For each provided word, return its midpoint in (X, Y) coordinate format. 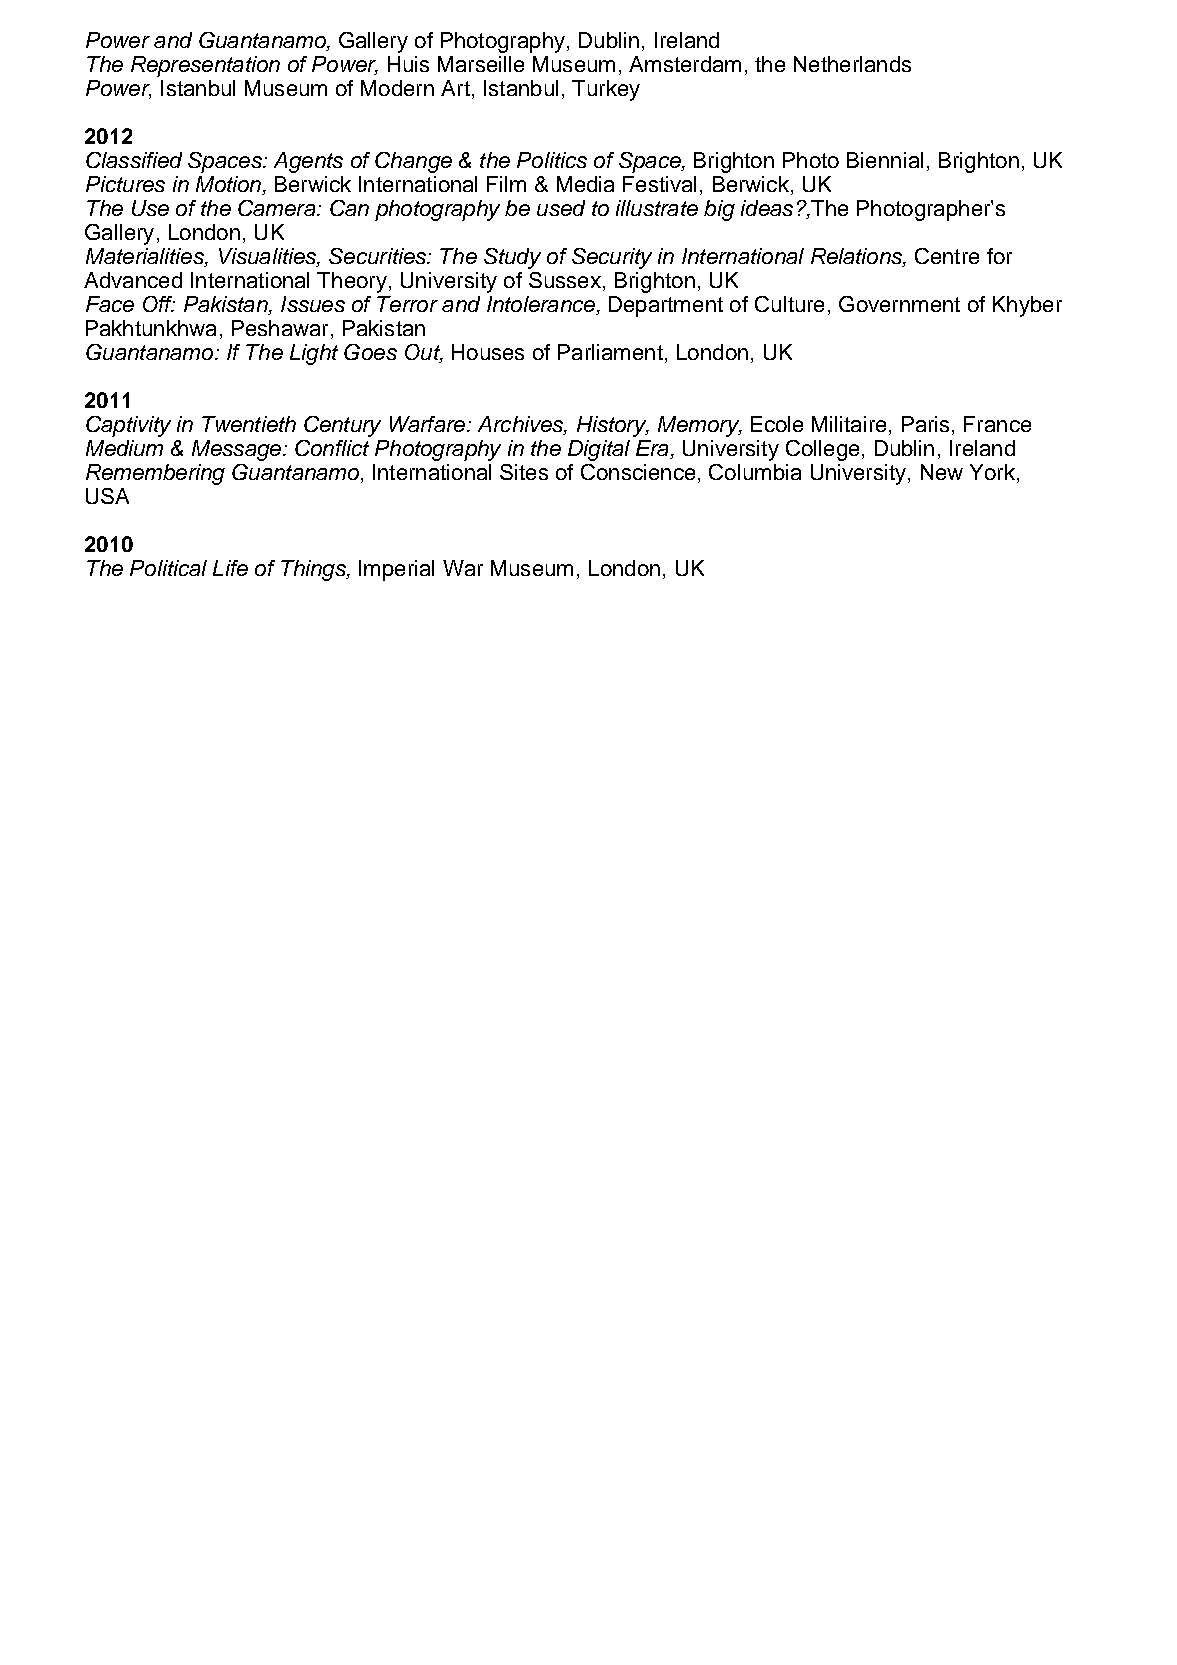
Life (230, 568)
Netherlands (852, 64)
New (942, 472)
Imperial (396, 570)
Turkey (606, 90)
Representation (205, 66)
